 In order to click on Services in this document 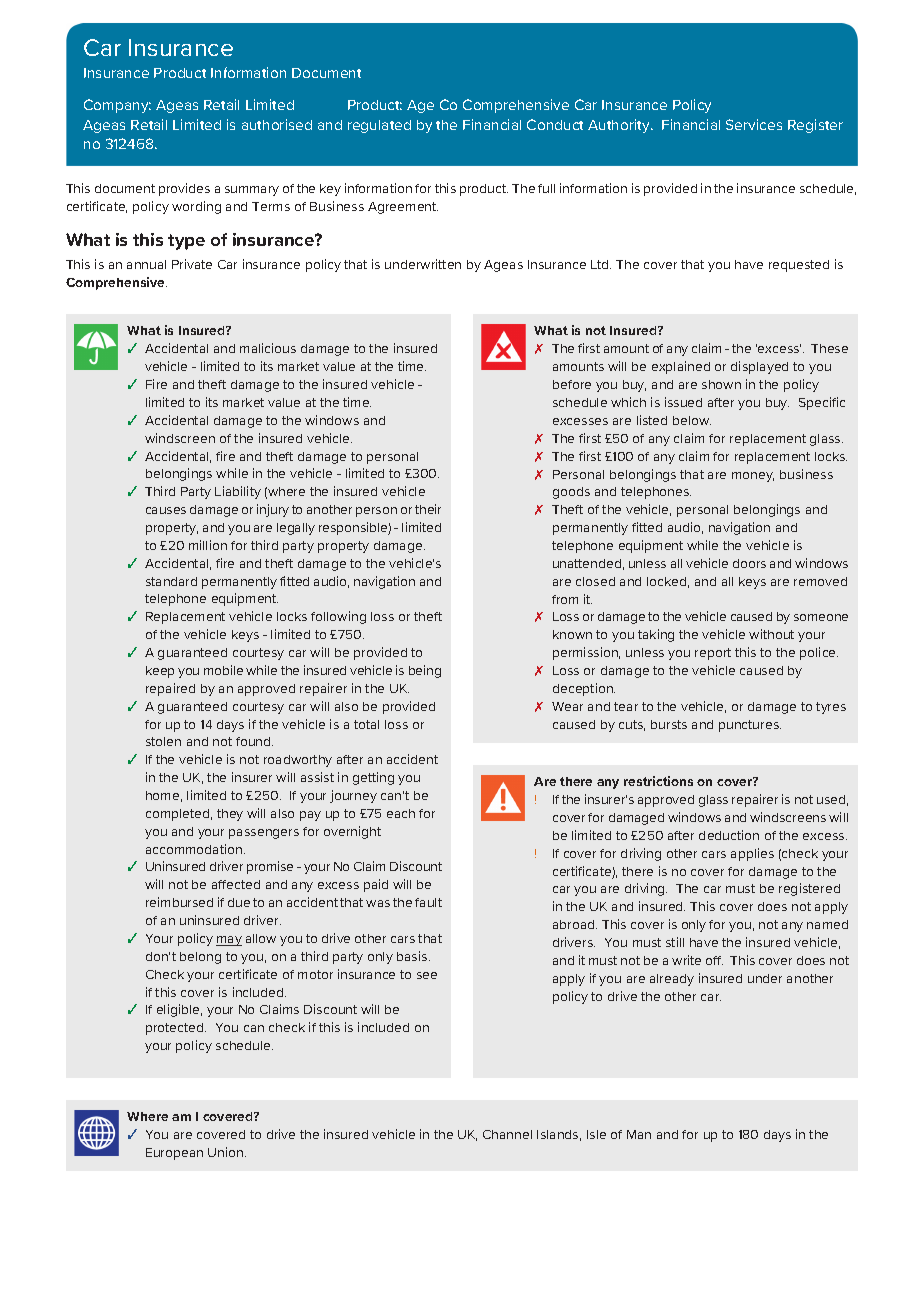, I will do `click(754, 124)`.
